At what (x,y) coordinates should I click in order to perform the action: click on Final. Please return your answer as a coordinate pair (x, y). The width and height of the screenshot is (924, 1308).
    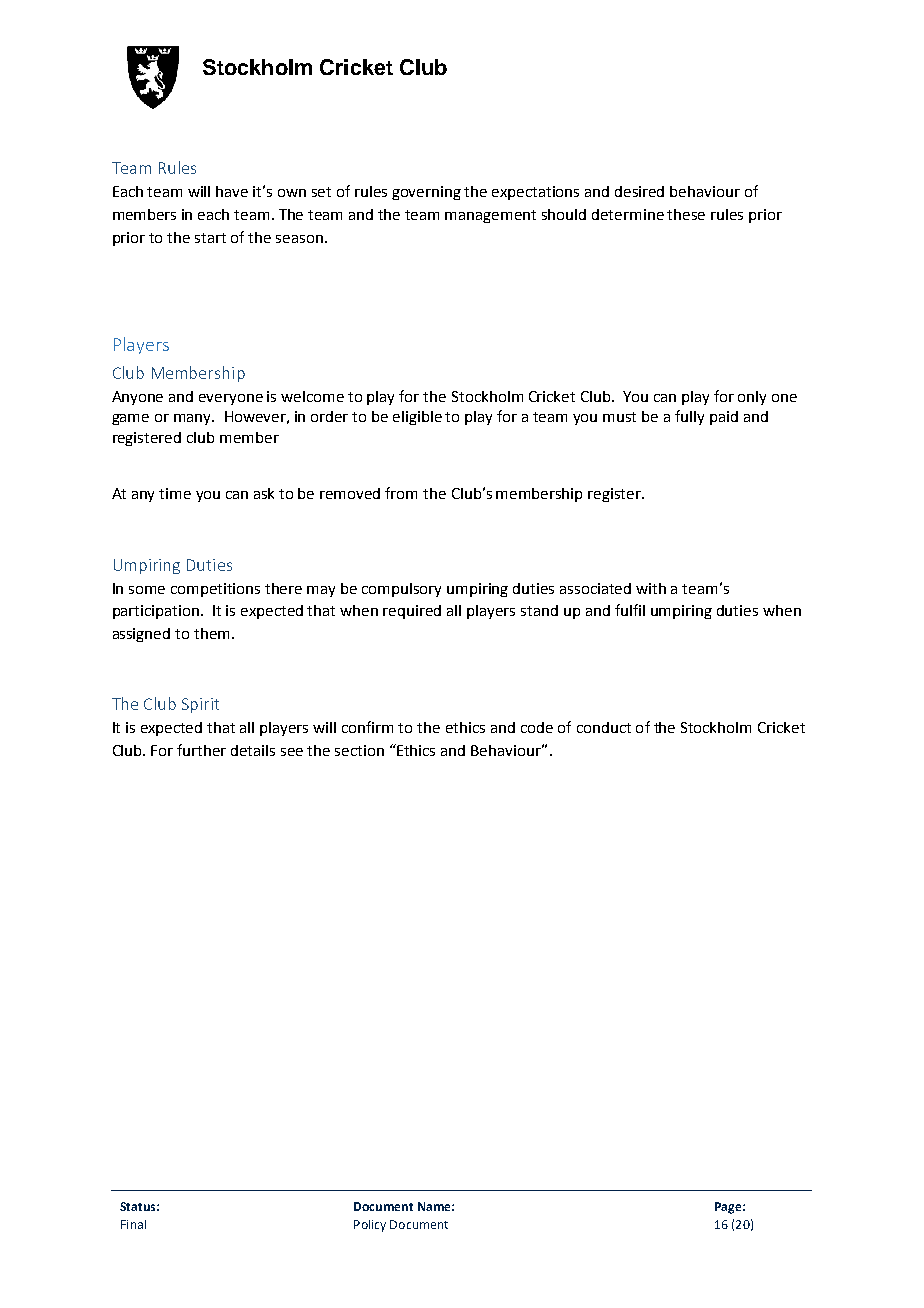
    Looking at the image, I should click on (133, 1224).
